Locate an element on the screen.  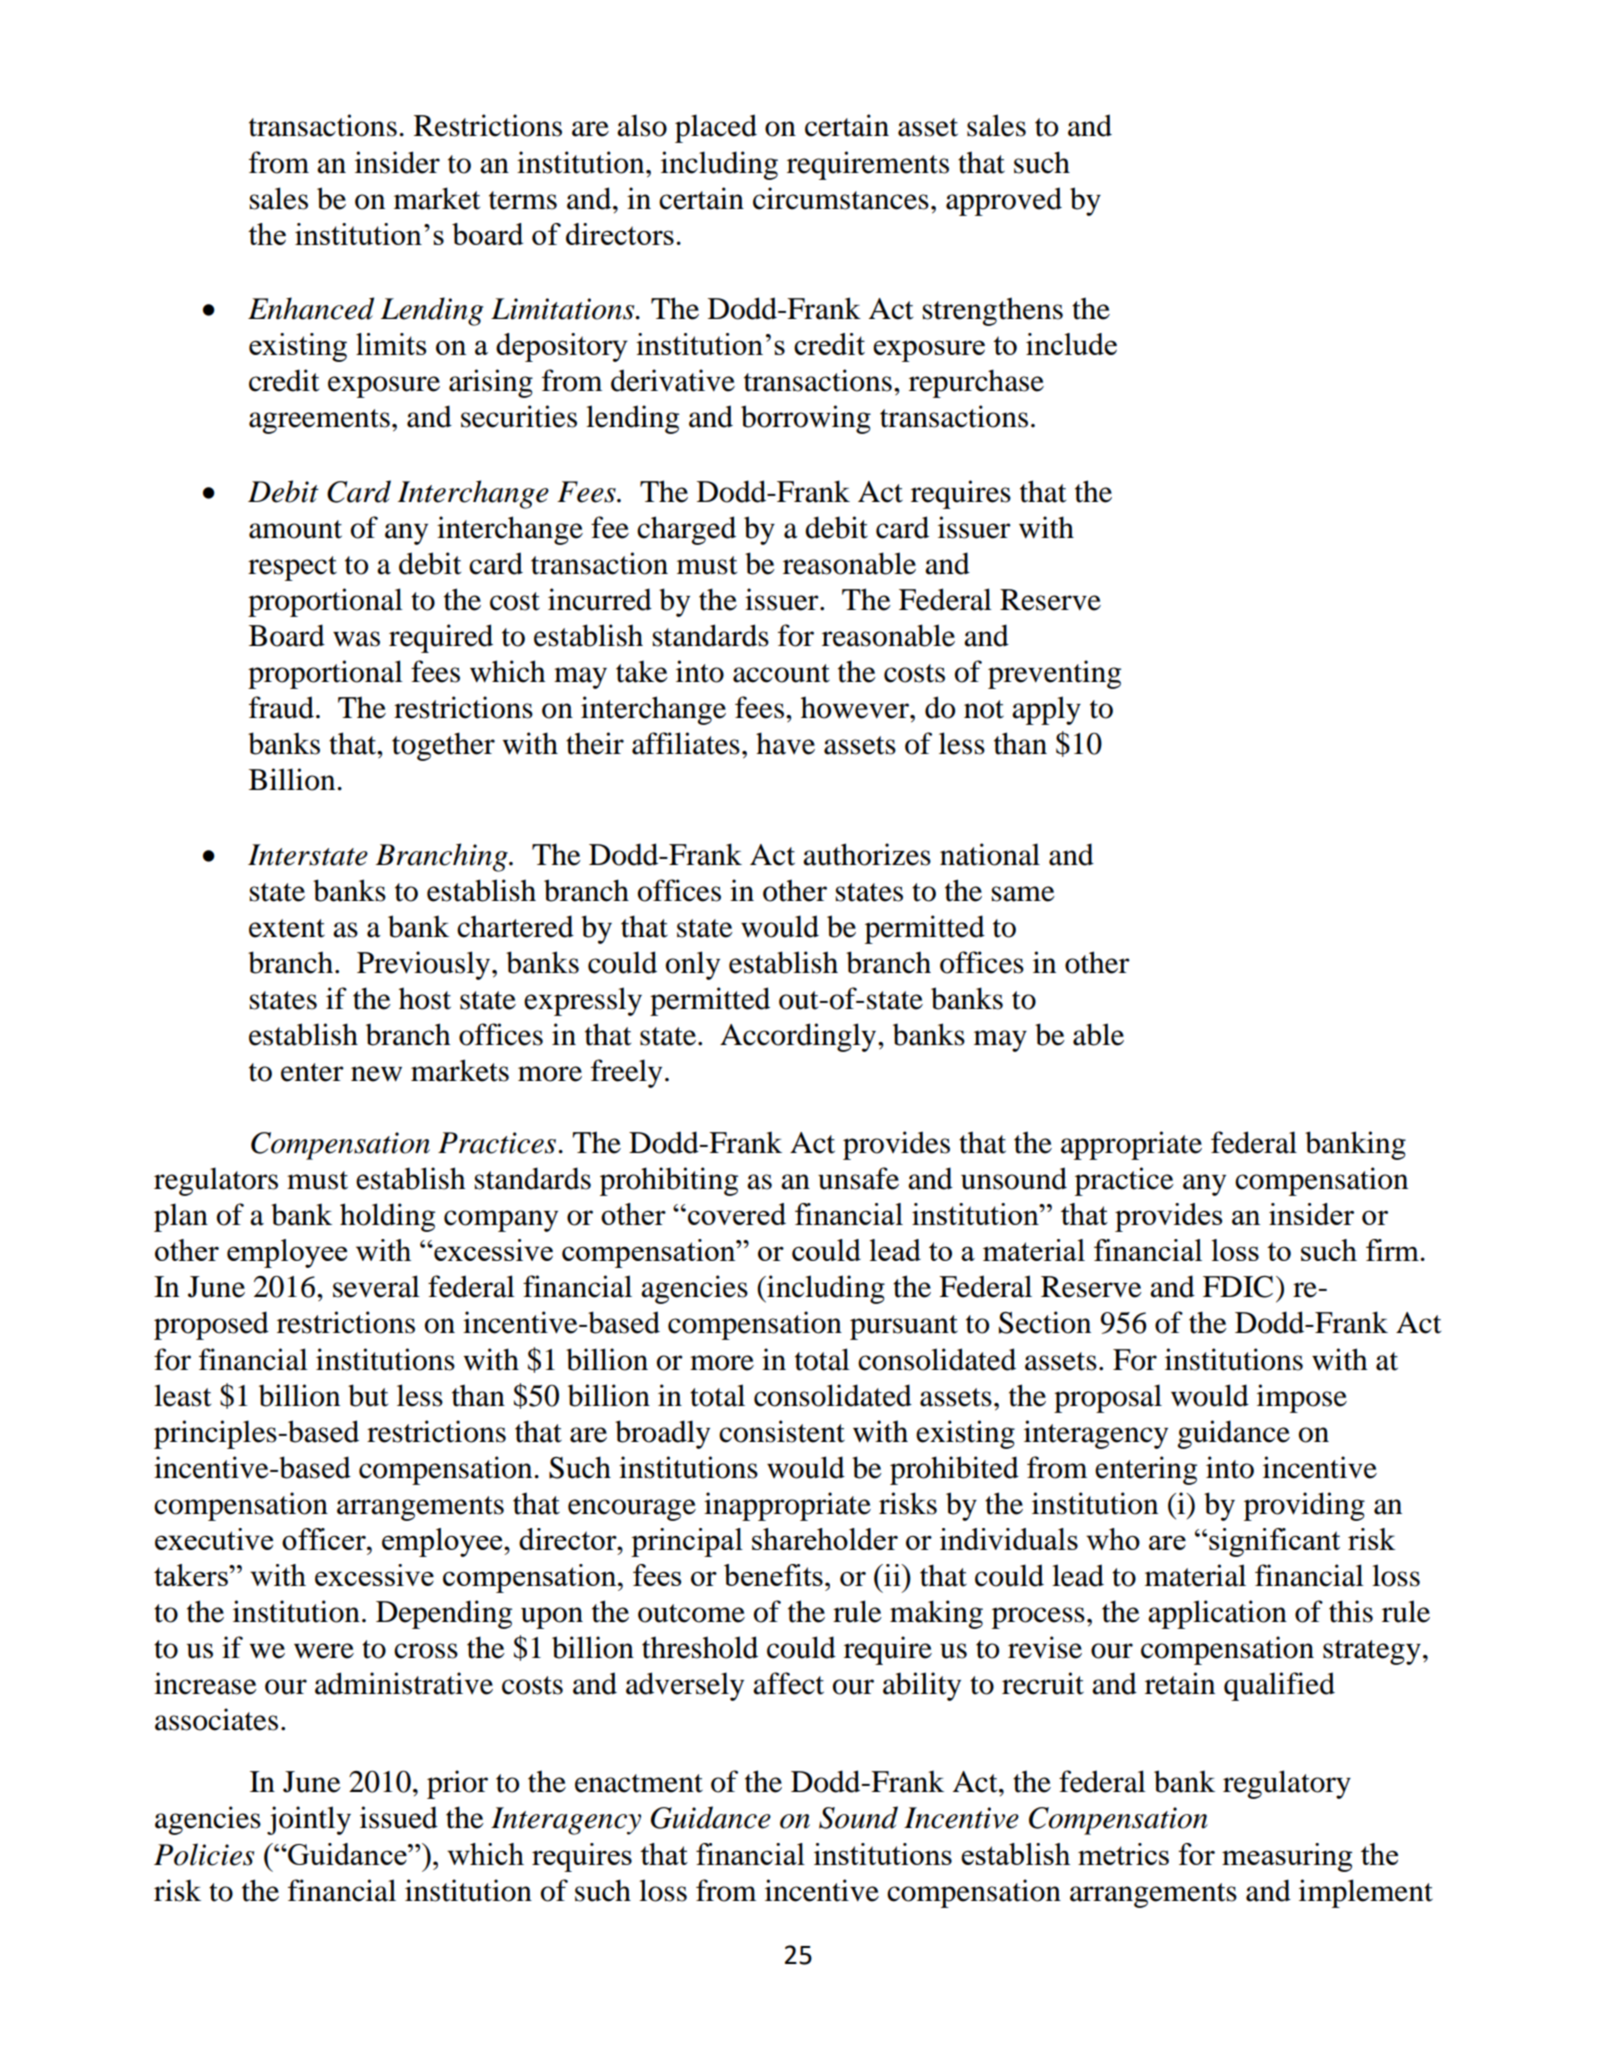
Enhanced is located at coordinates (311, 308).
